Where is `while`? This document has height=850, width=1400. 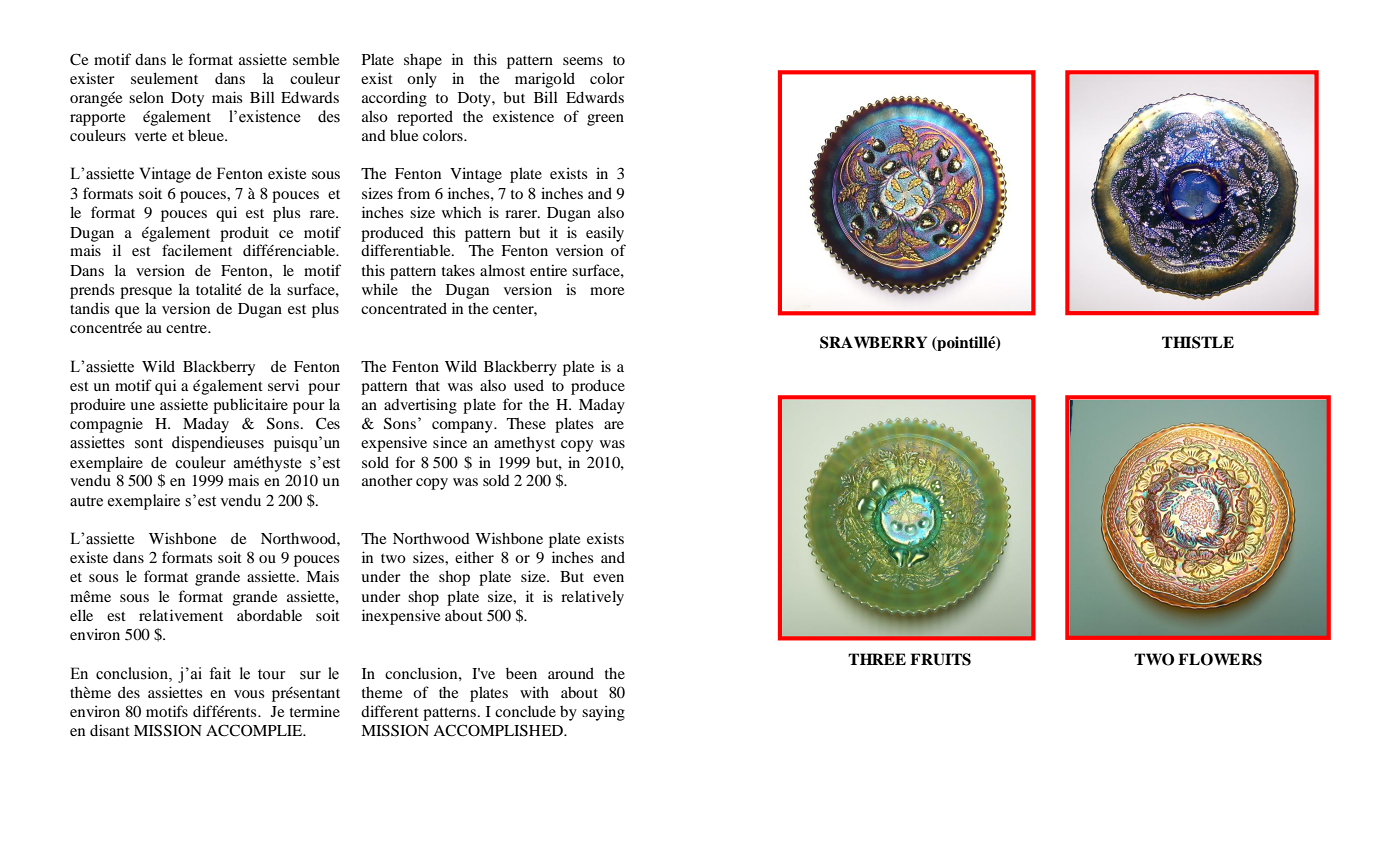 while is located at coordinates (380, 289).
